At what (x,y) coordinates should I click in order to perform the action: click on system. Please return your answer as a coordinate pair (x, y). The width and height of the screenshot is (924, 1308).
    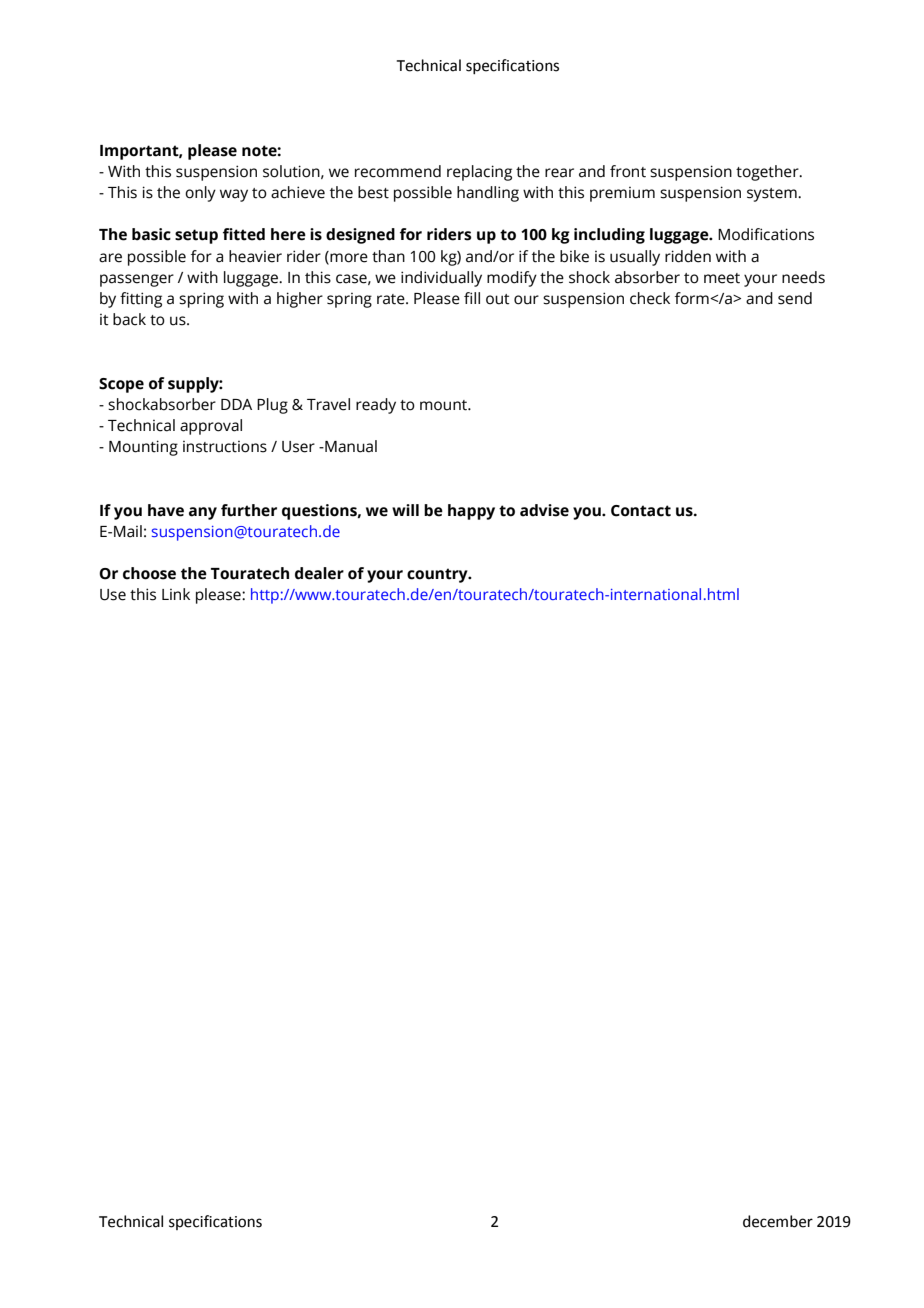
    Looking at the image, I should click on (773, 195).
